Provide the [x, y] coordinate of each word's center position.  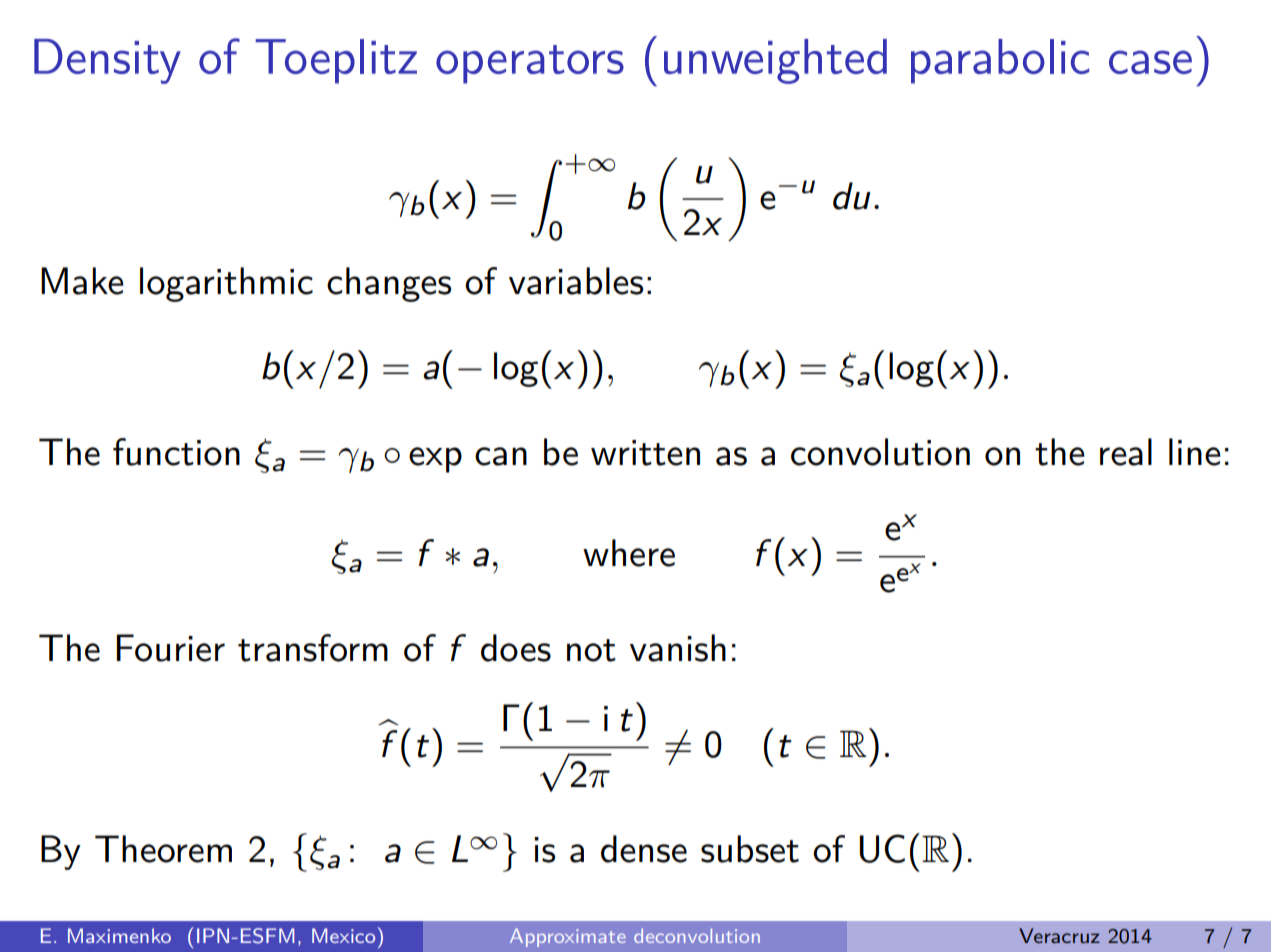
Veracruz [1059, 935]
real [1126, 452]
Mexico [343, 935]
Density [107, 61]
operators [530, 64]
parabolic [1000, 61]
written [645, 453]
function [176, 452]
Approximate [568, 937]
